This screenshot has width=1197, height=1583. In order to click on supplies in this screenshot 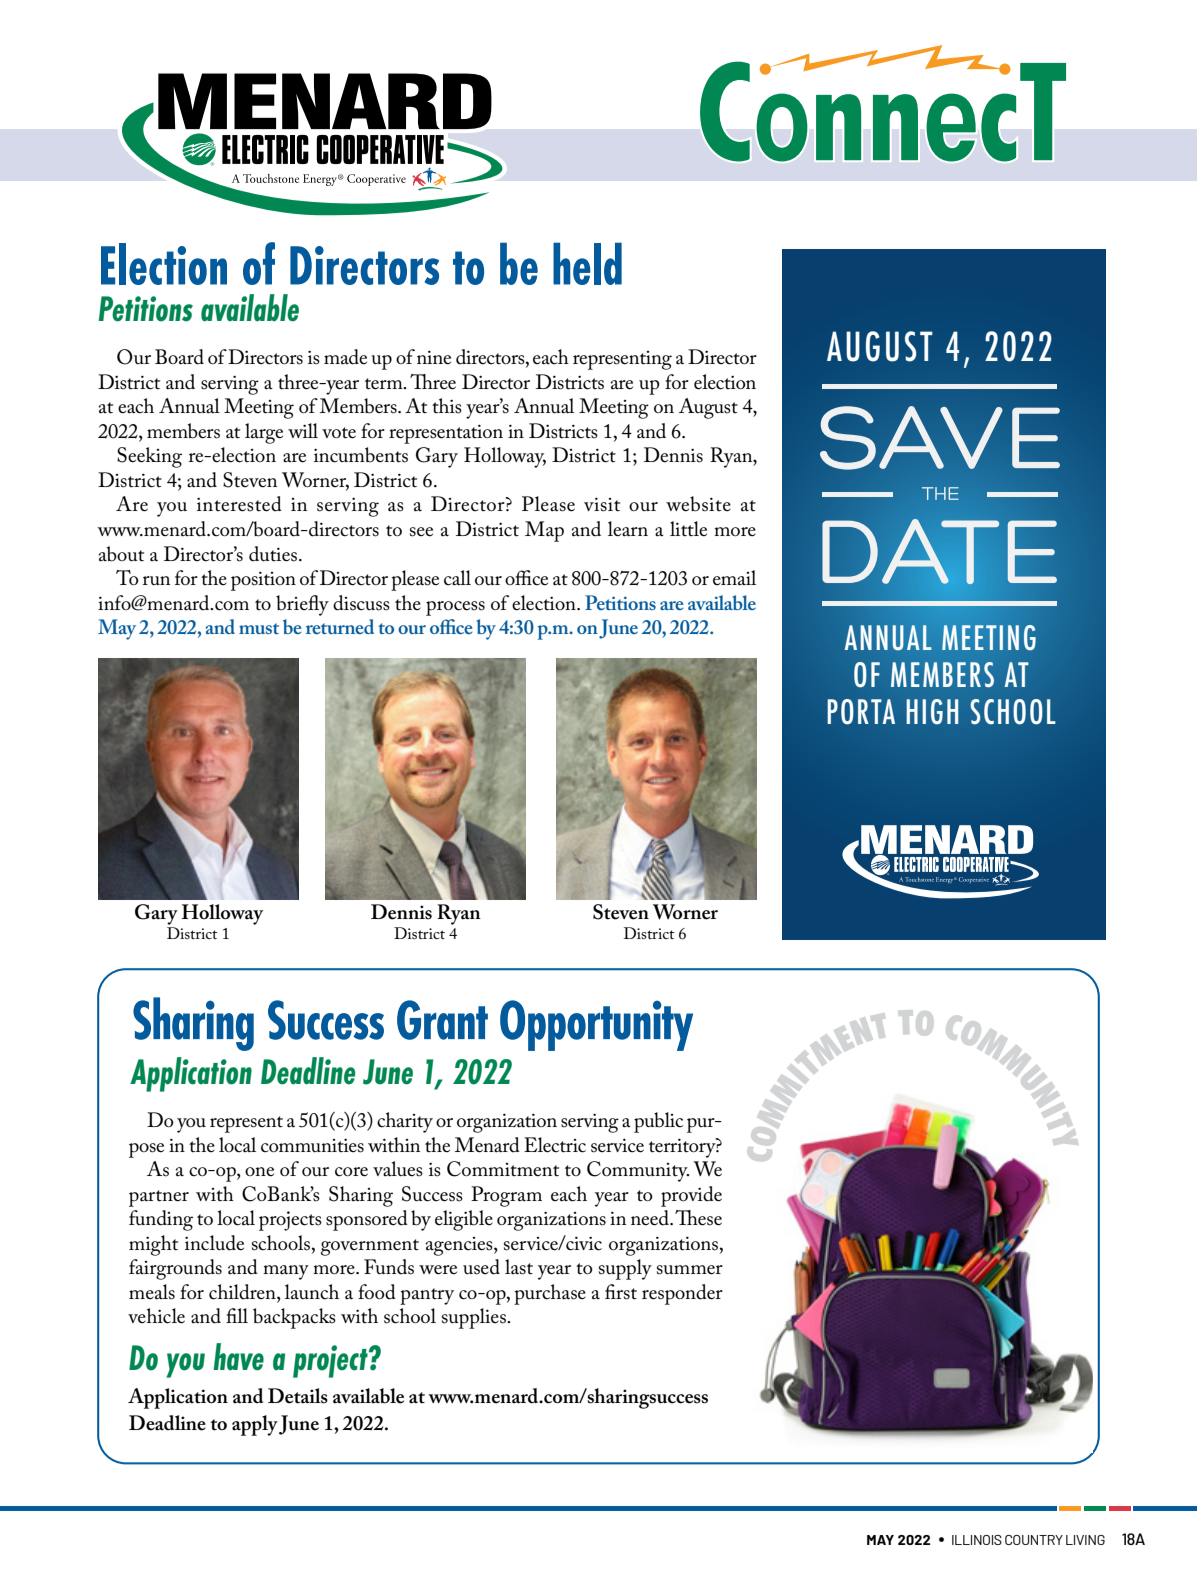, I will do `click(475, 1318)`.
